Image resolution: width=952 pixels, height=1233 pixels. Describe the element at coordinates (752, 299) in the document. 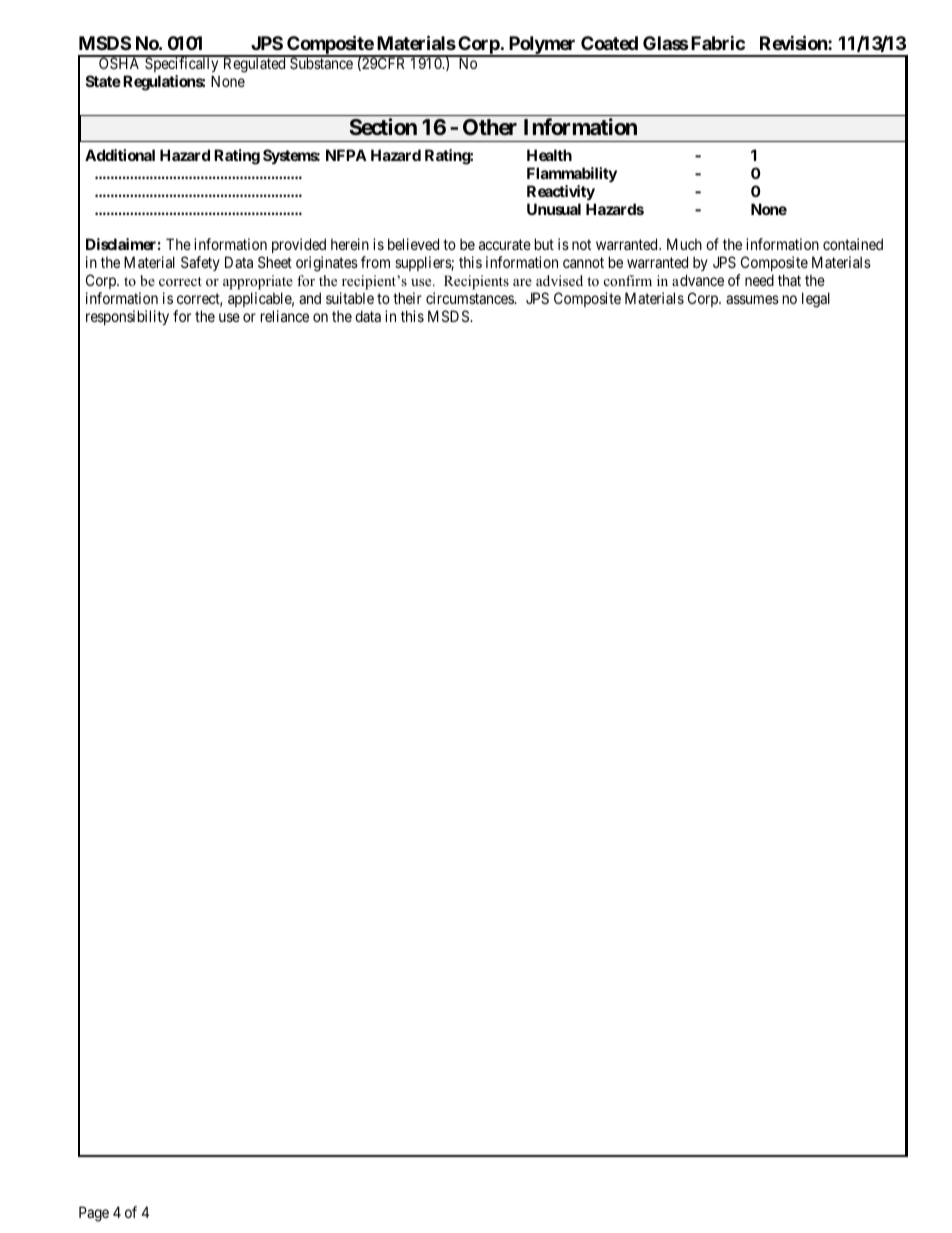

I see `assumes` at that location.
